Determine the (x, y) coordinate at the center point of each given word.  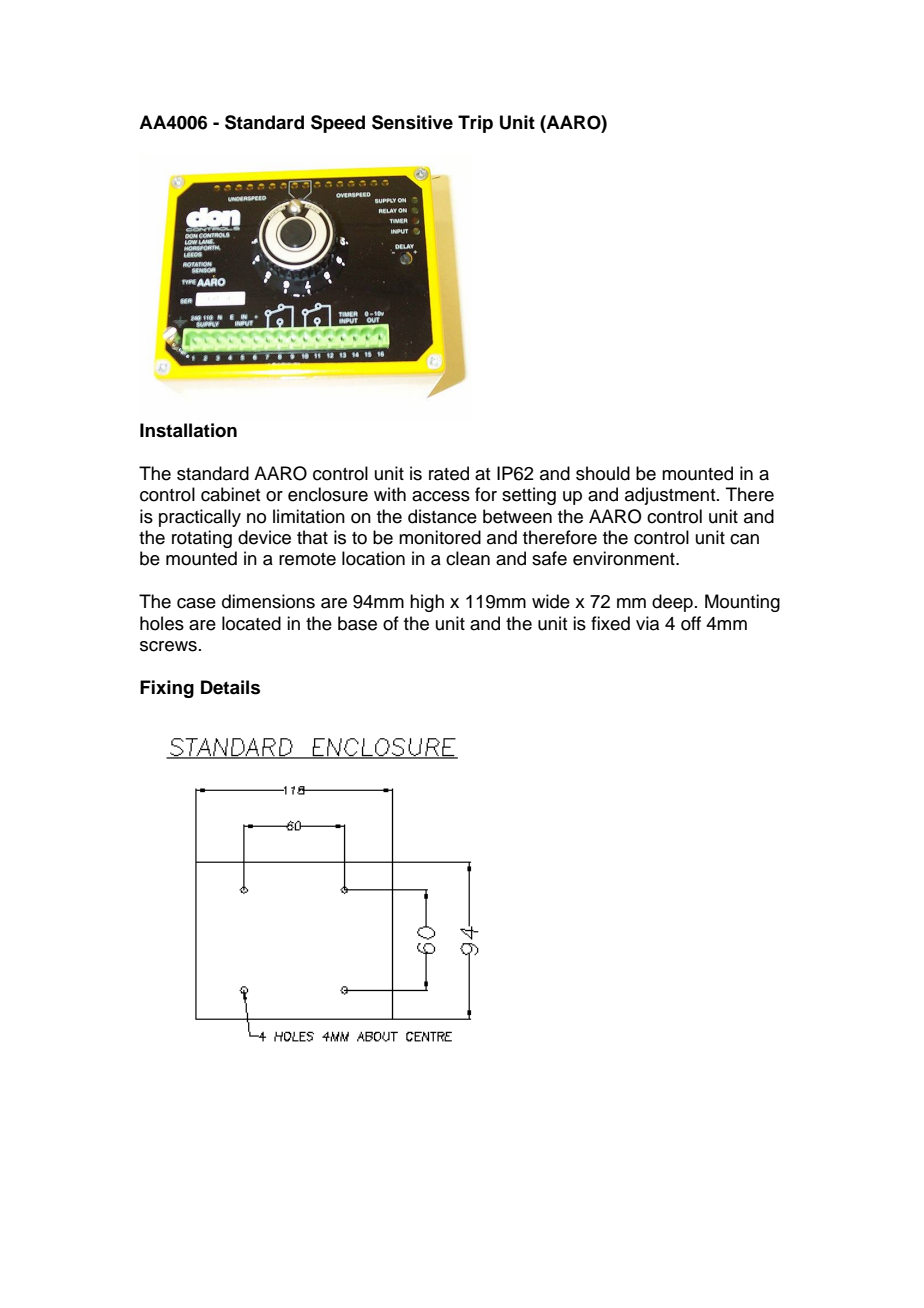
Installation (188, 430)
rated (449, 473)
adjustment (671, 496)
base (357, 623)
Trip (475, 124)
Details (230, 687)
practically (200, 518)
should (603, 473)
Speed (338, 124)
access (441, 496)
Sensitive (412, 122)
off (691, 623)
